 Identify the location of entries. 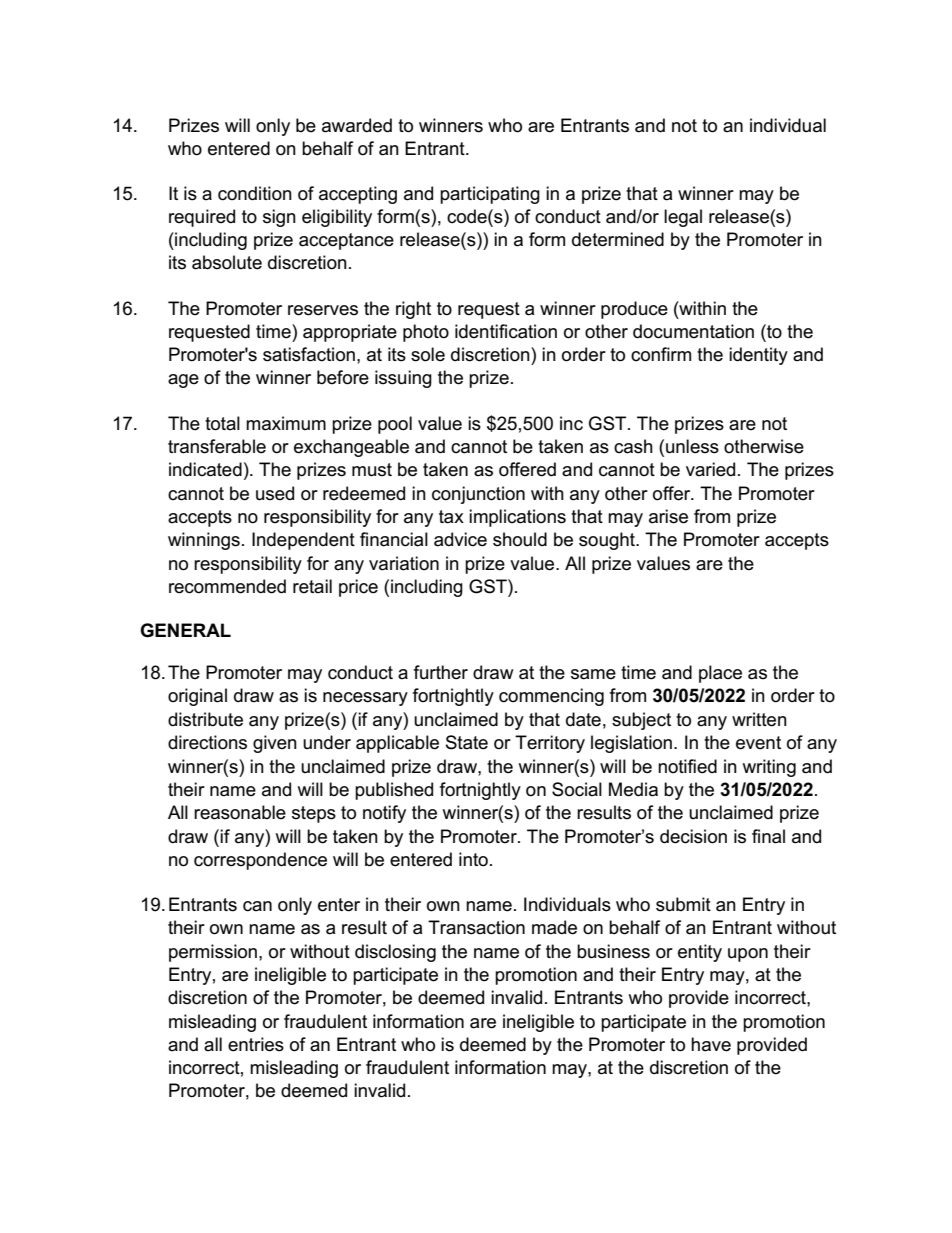
(256, 1044).
